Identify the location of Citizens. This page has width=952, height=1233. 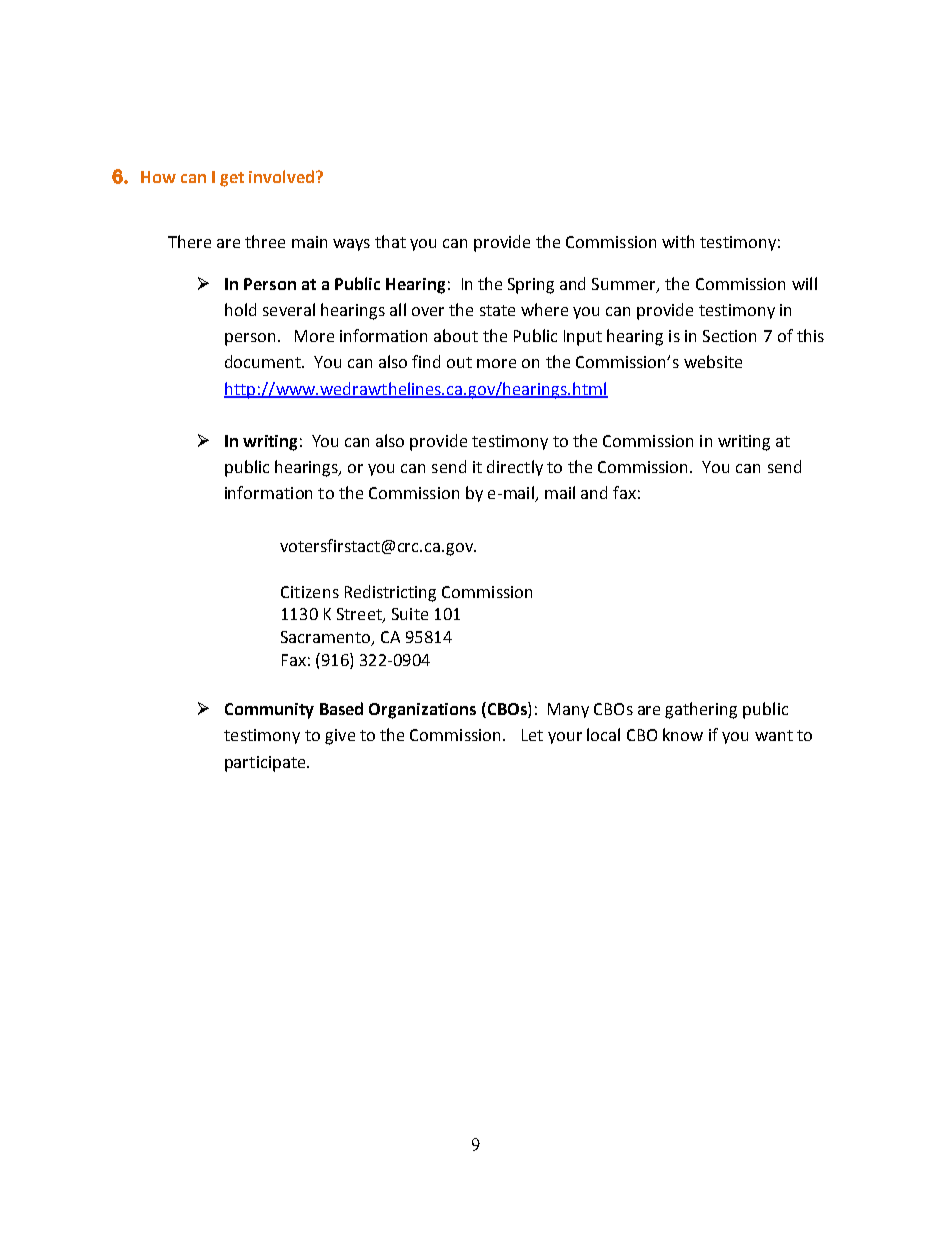
(310, 592).
